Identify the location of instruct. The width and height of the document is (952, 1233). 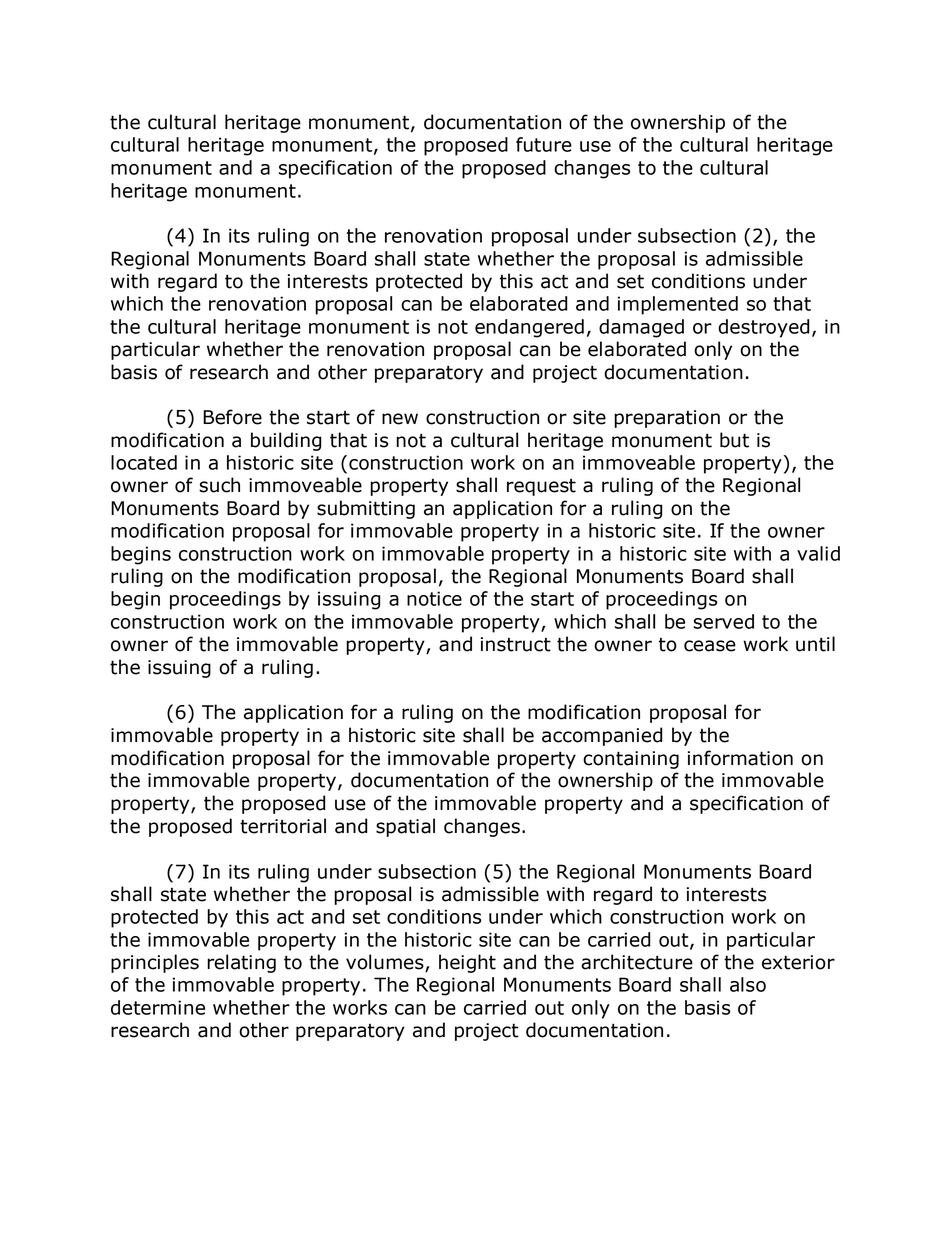
(516, 644).
